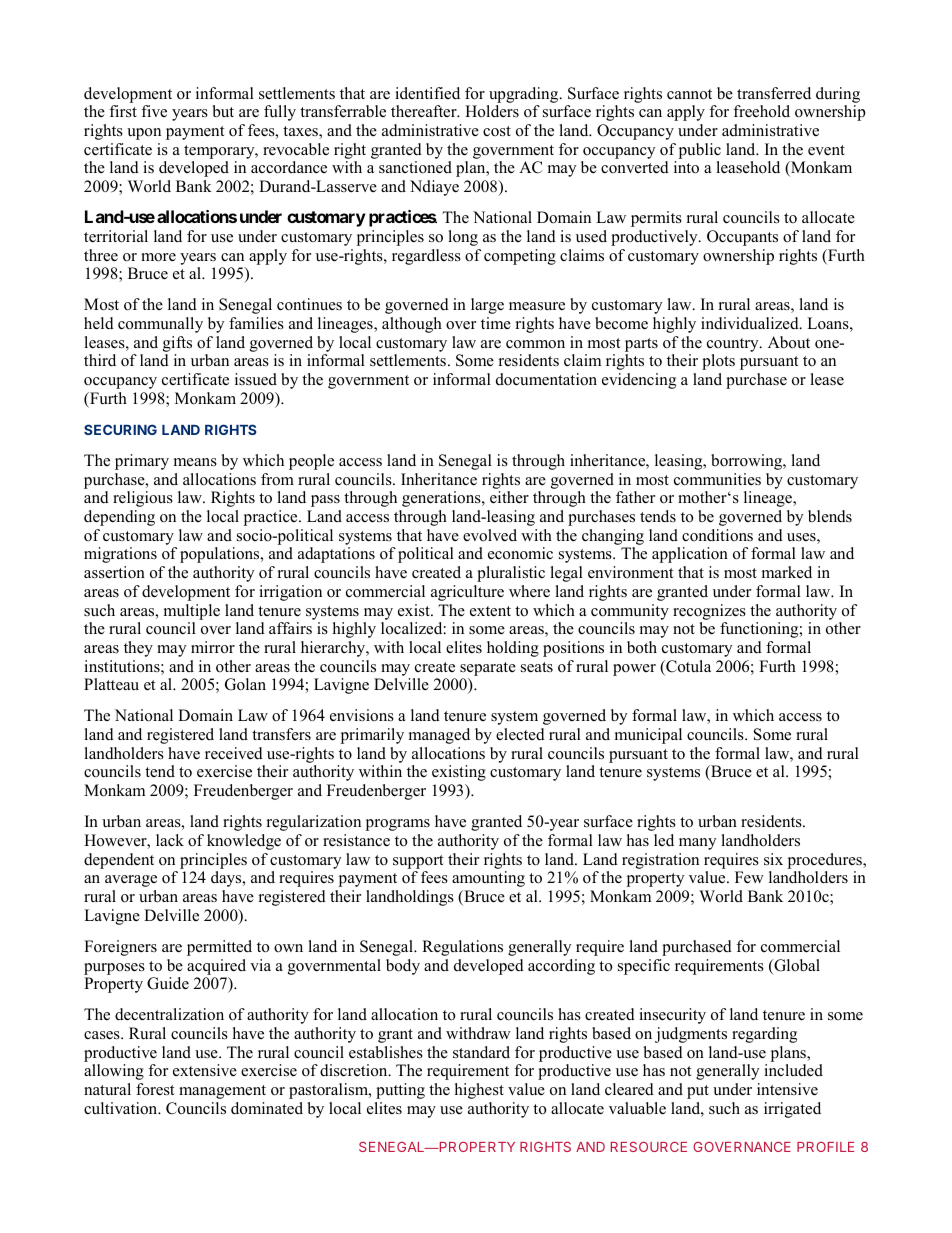  Describe the element at coordinates (170, 840) in the document. I see `lack` at that location.
